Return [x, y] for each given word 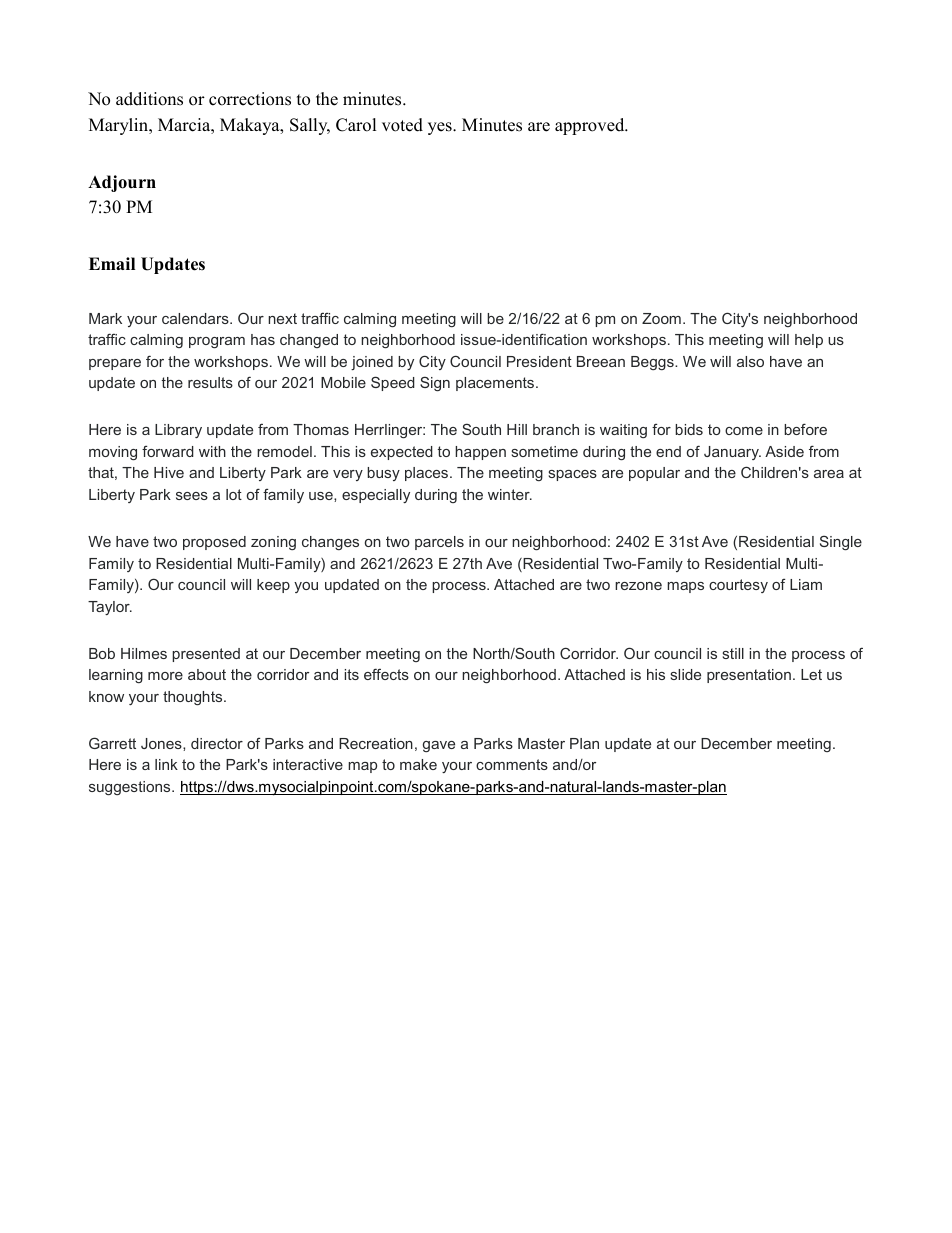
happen [480, 453]
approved [591, 126]
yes [441, 128]
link [166, 764]
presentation [749, 676]
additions [149, 99]
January [732, 453]
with [212, 451]
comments [512, 764]
